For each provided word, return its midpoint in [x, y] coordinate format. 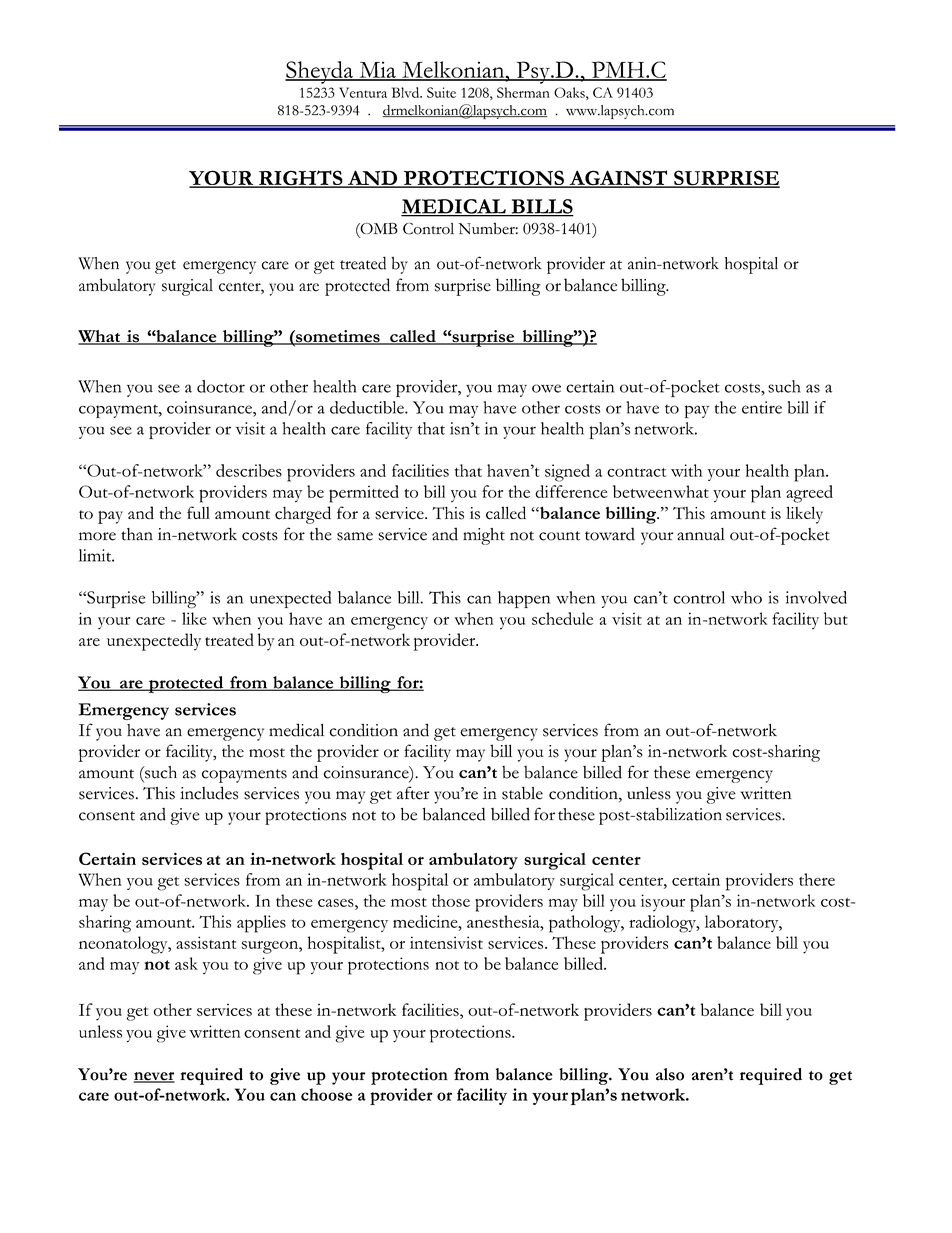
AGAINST [618, 179]
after [413, 793]
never [154, 1077]
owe [546, 388]
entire [762, 407]
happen [524, 599]
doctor [221, 386]
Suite [441, 92]
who [746, 597]
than [137, 534]
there [817, 879]
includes [209, 793]
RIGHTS [301, 179]
